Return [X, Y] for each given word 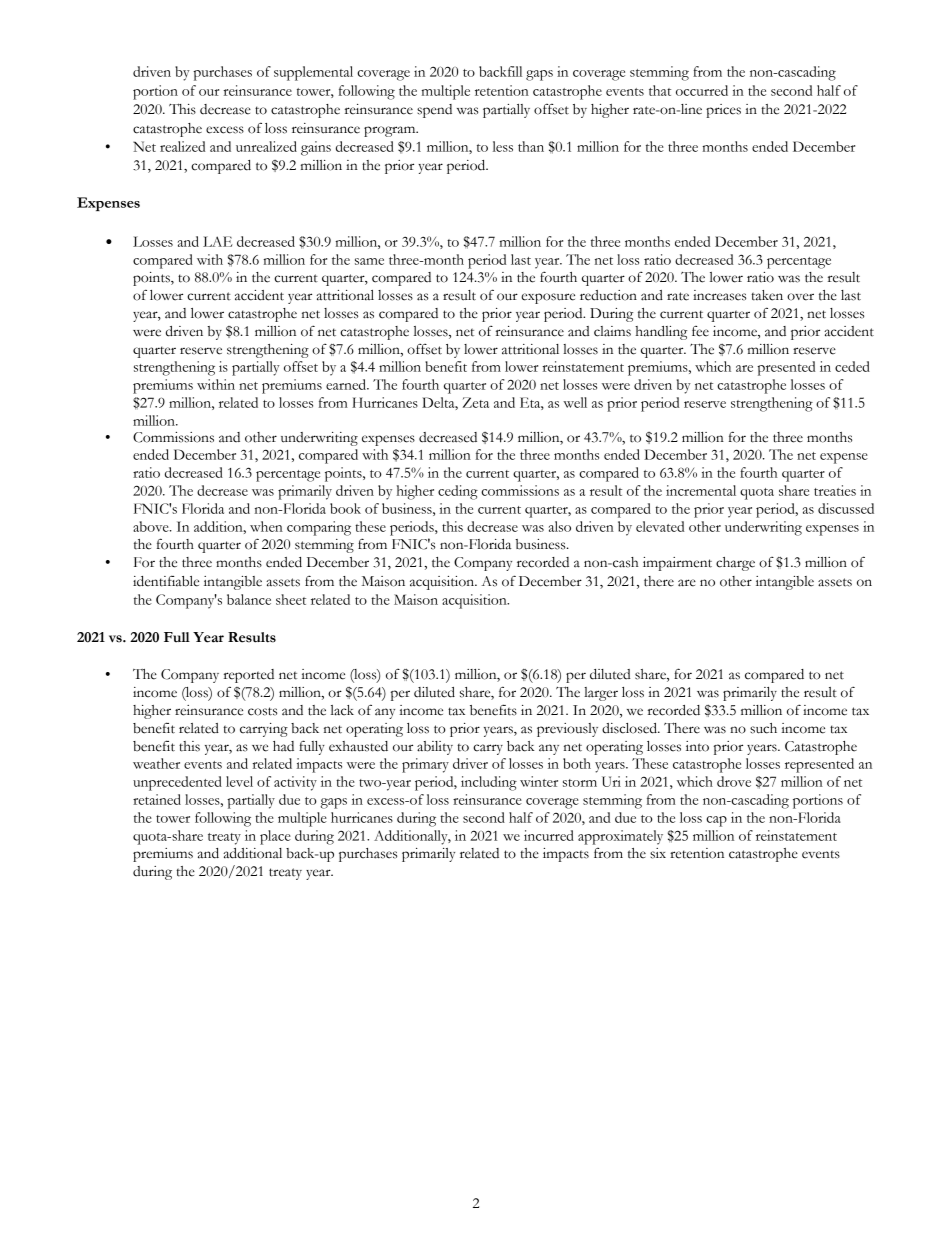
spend [434, 111]
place [275, 837]
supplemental [313, 73]
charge [735, 564]
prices [723, 111]
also [560, 526]
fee [700, 331]
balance [249, 599]
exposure [548, 298]
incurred [549, 835]
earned [347, 384]
